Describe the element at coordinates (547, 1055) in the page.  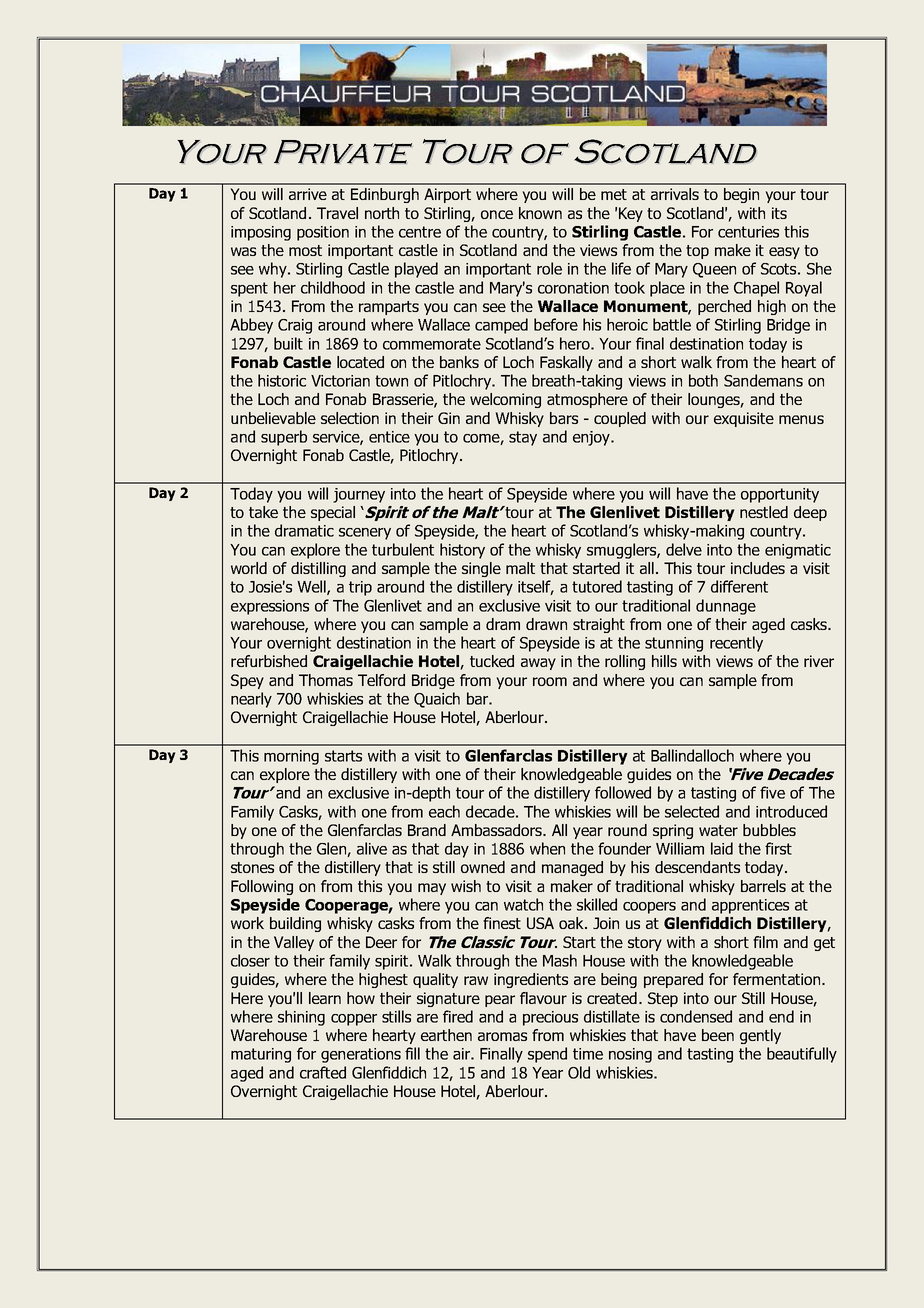
I see `spend` at that location.
